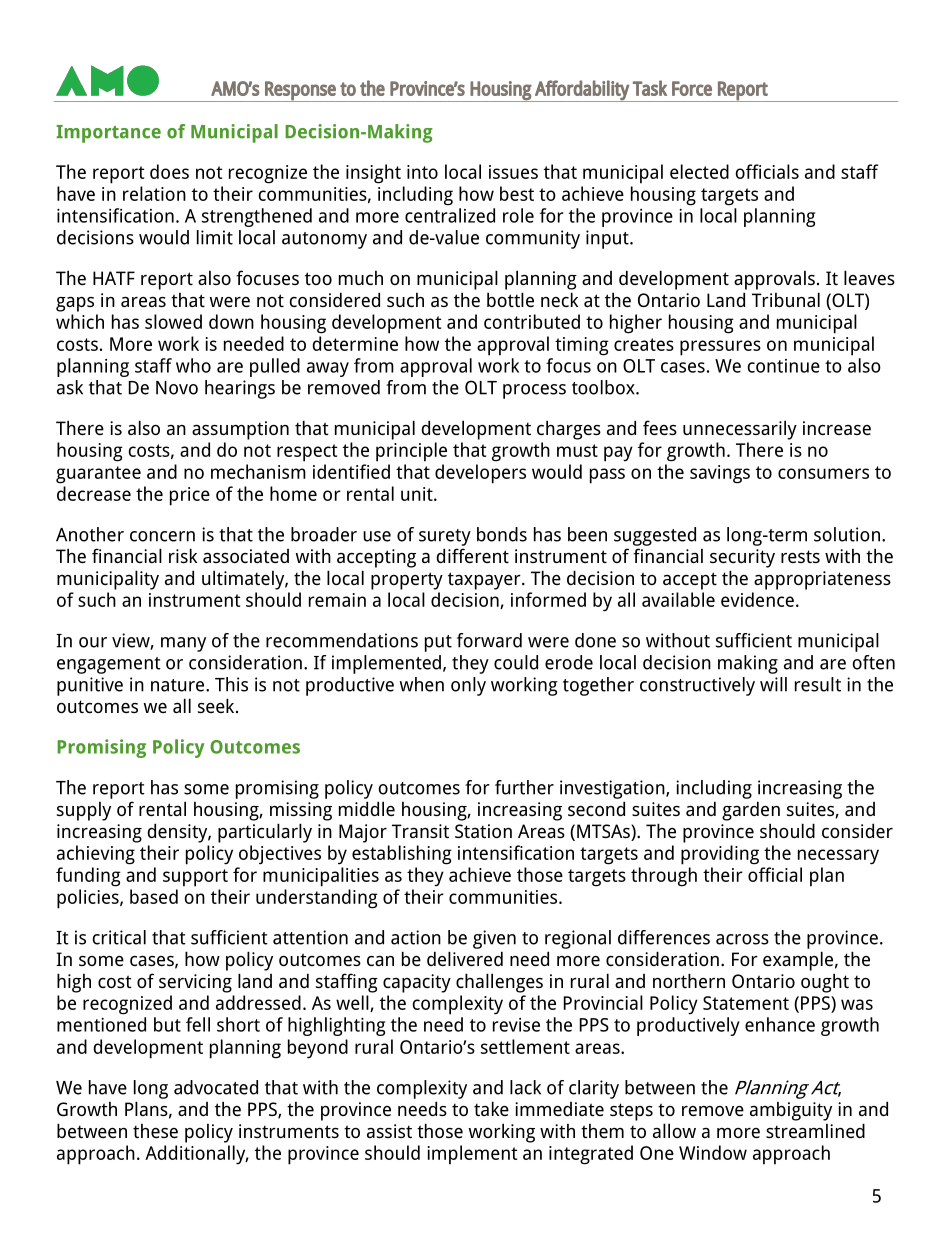 Image resolution: width=952 pixels, height=1233 pixels. I want to click on price, so click(190, 496).
